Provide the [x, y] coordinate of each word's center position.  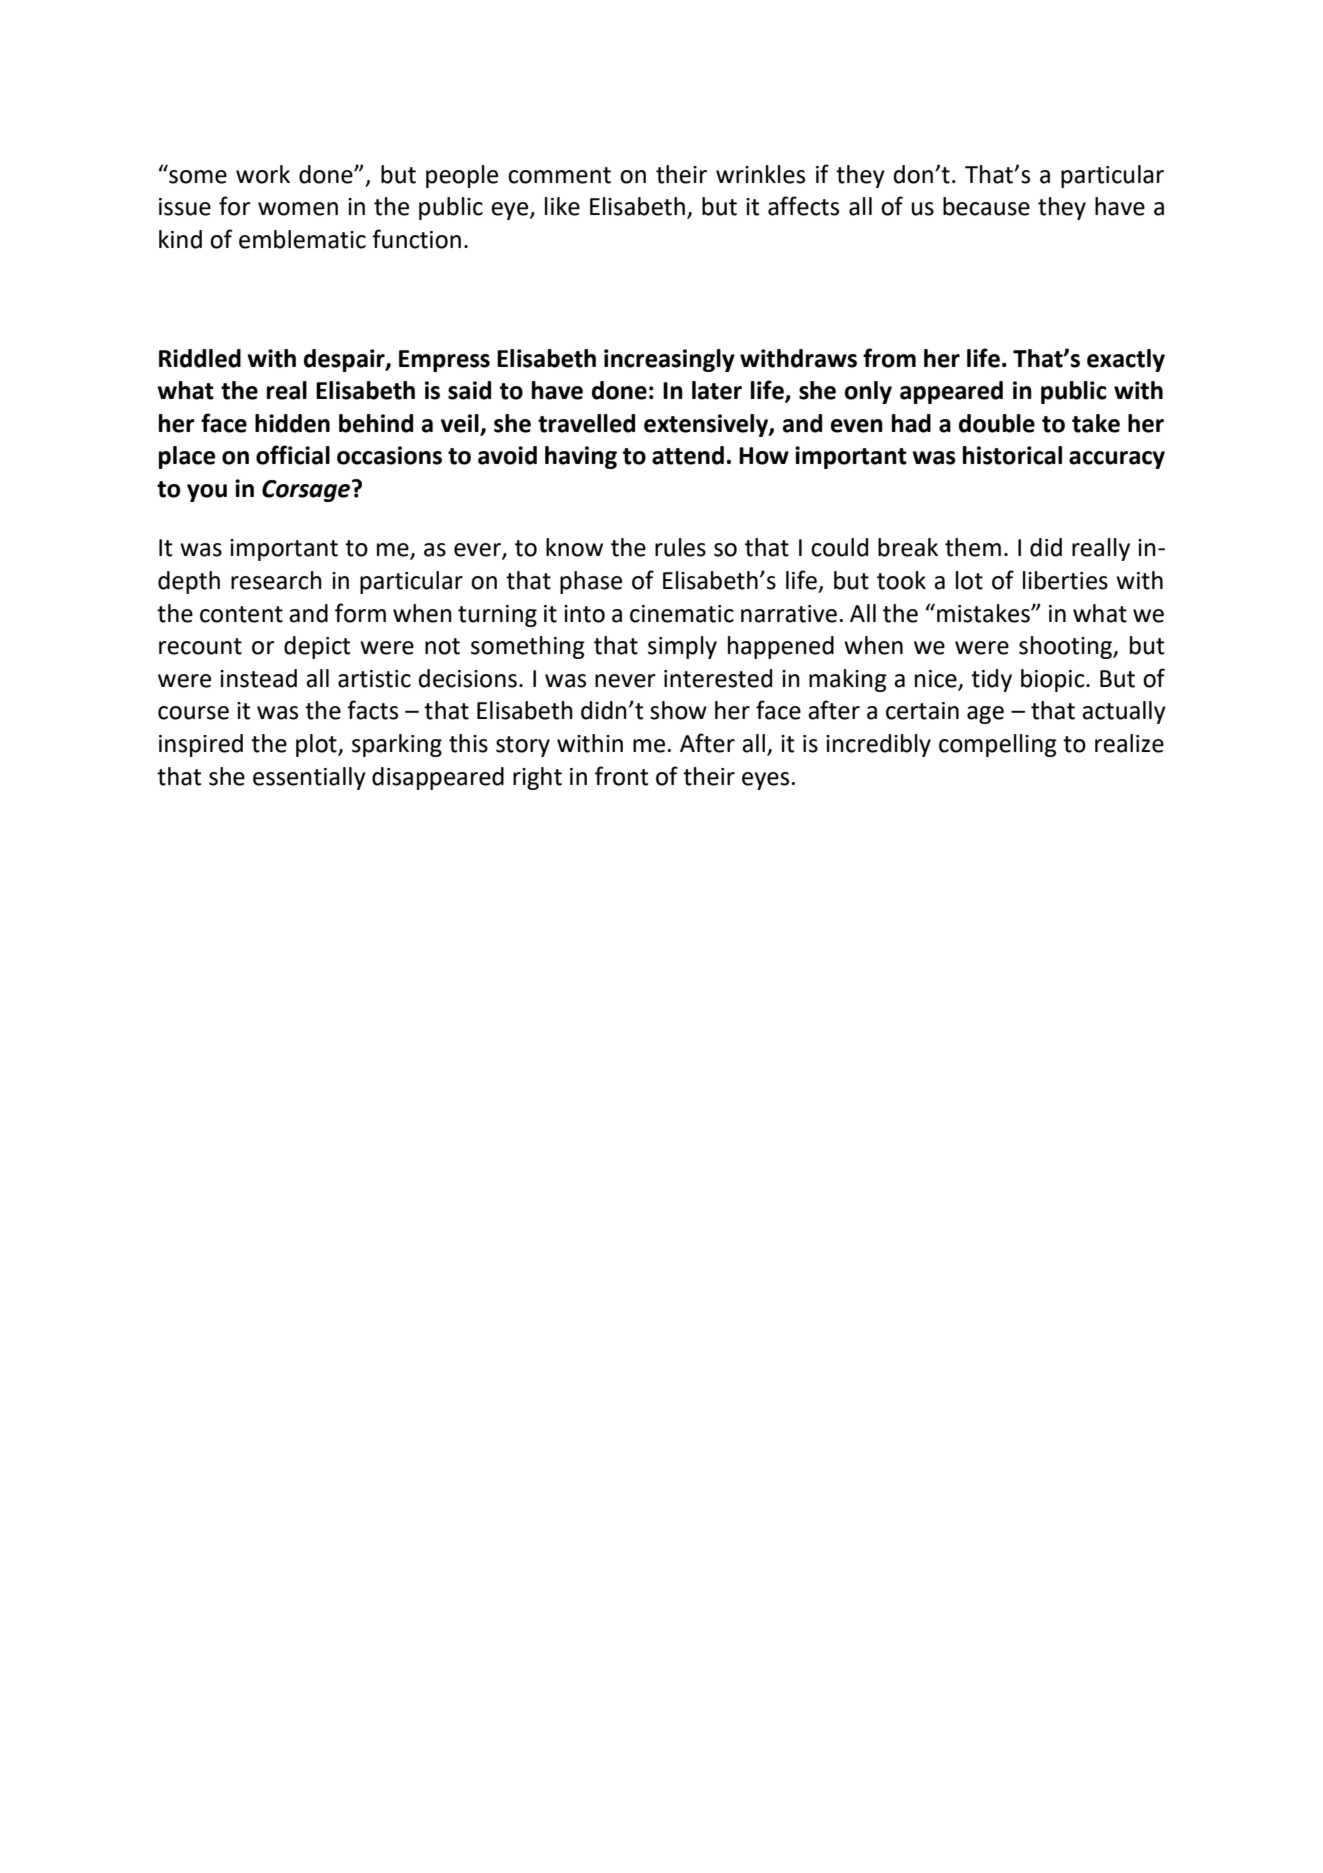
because [986, 206]
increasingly [669, 360]
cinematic [682, 614]
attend [688, 455]
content [241, 614]
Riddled [200, 358]
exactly [1126, 360]
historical [1012, 455]
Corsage [307, 491]
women [298, 209]
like [562, 206]
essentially [309, 778]
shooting [1066, 647]
